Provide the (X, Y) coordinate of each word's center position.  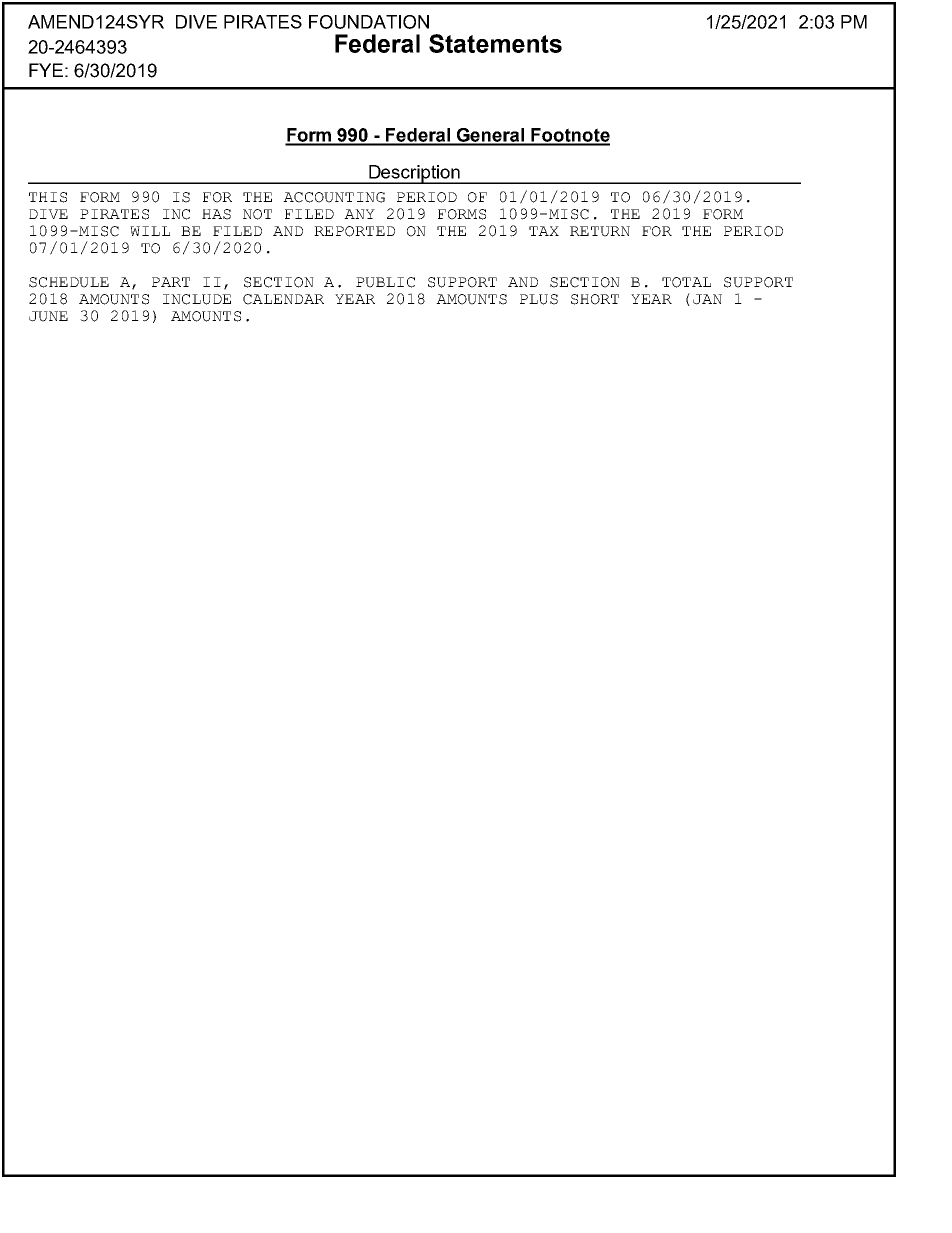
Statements (495, 43)
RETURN (600, 231)
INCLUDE (197, 299)
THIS (48, 197)
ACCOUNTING (334, 197)
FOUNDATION (369, 22)
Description (414, 174)
